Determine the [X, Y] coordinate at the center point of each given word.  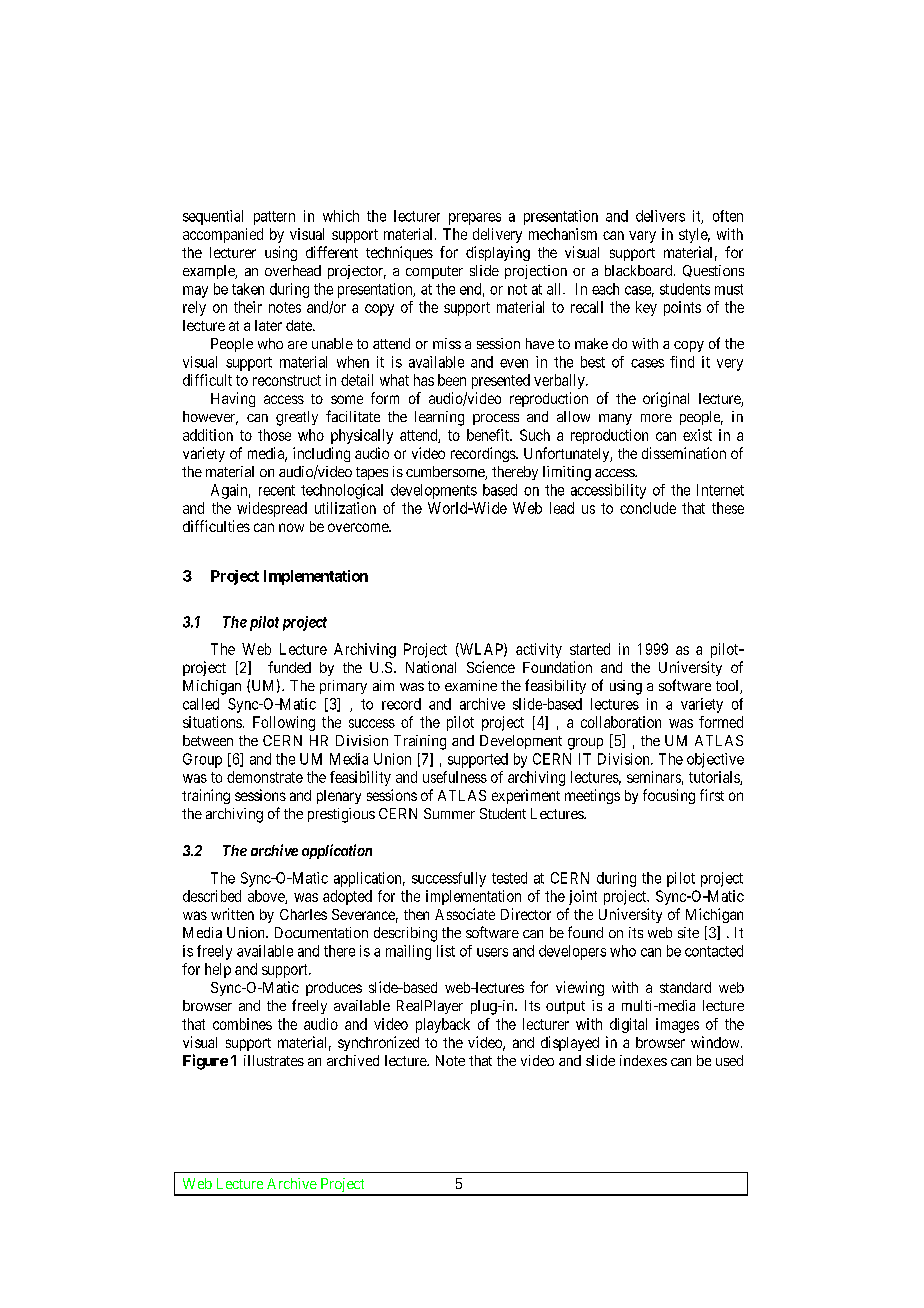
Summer [449, 813]
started [590, 649]
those [274, 435]
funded [289, 667]
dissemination [684, 453]
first [712, 795]
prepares [475, 219]
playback [443, 1025]
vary [642, 237]
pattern [274, 218]
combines [242, 1024]
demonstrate [265, 777]
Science [491, 667]
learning [439, 418]
